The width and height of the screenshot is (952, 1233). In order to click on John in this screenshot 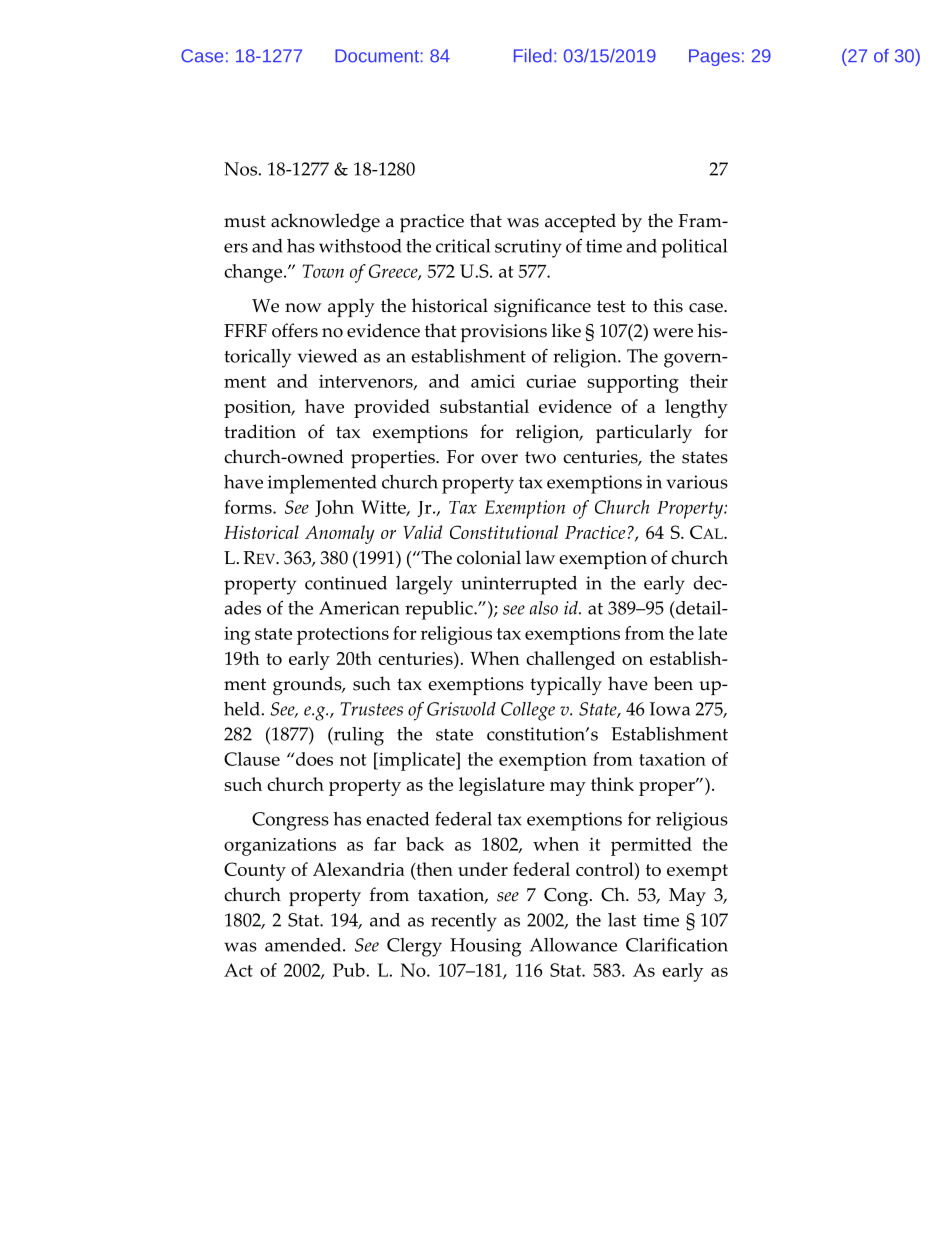, I will do `click(334, 508)`.
